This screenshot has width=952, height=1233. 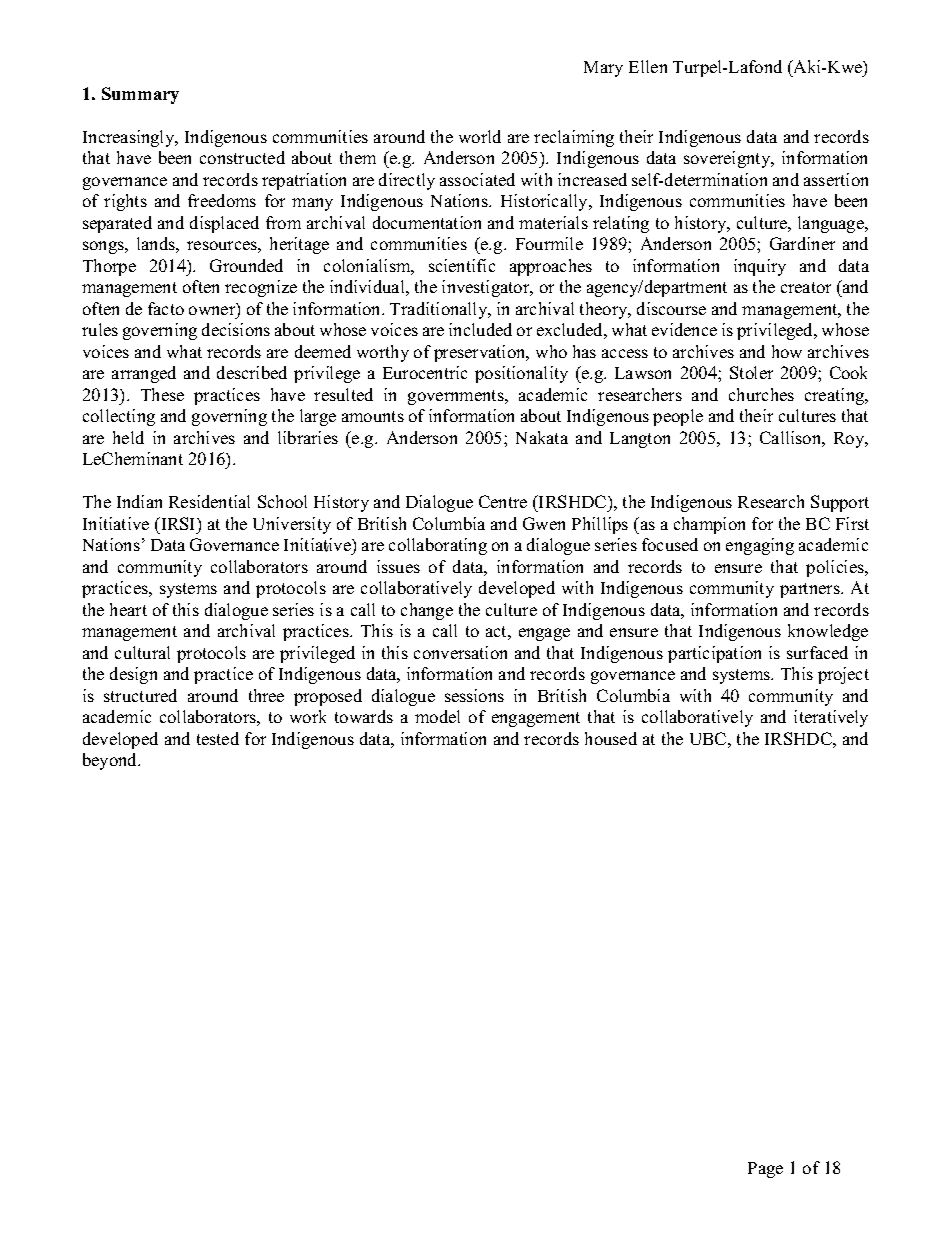 I want to click on held, so click(x=128, y=437).
